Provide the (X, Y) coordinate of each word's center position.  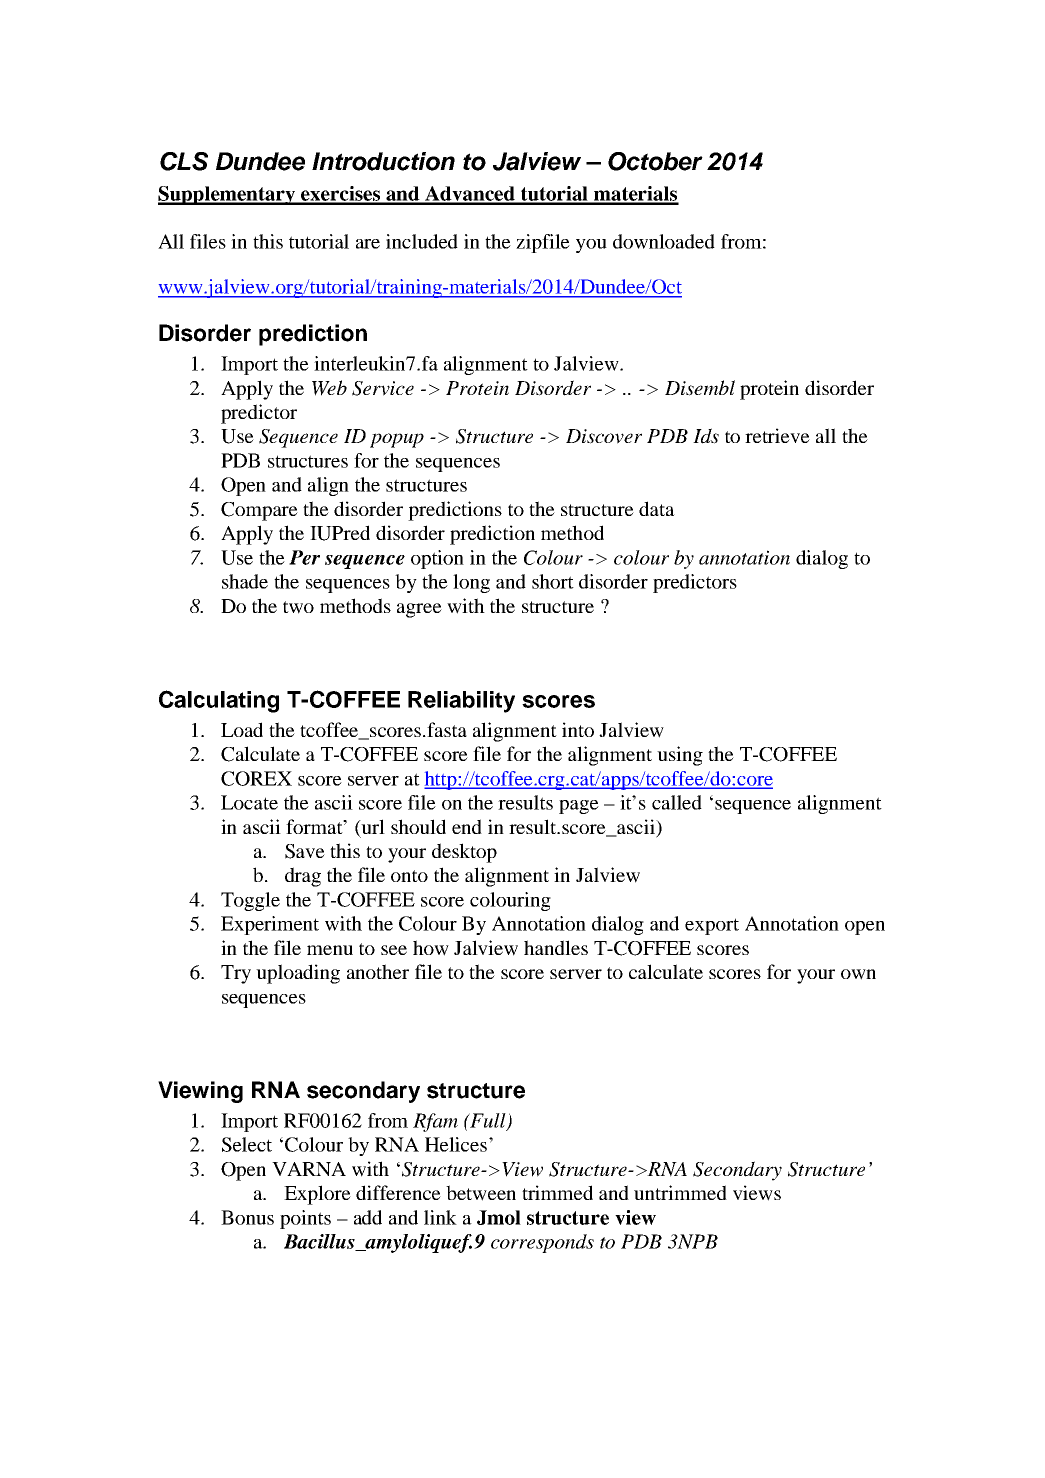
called (677, 802)
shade (245, 581)
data (657, 508)
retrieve (777, 435)
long (471, 583)
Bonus (247, 1217)
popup (397, 440)
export (712, 926)
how (431, 948)
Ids (706, 436)
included (422, 241)
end (467, 826)
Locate (249, 802)
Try (236, 974)
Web (329, 388)
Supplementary (228, 195)
